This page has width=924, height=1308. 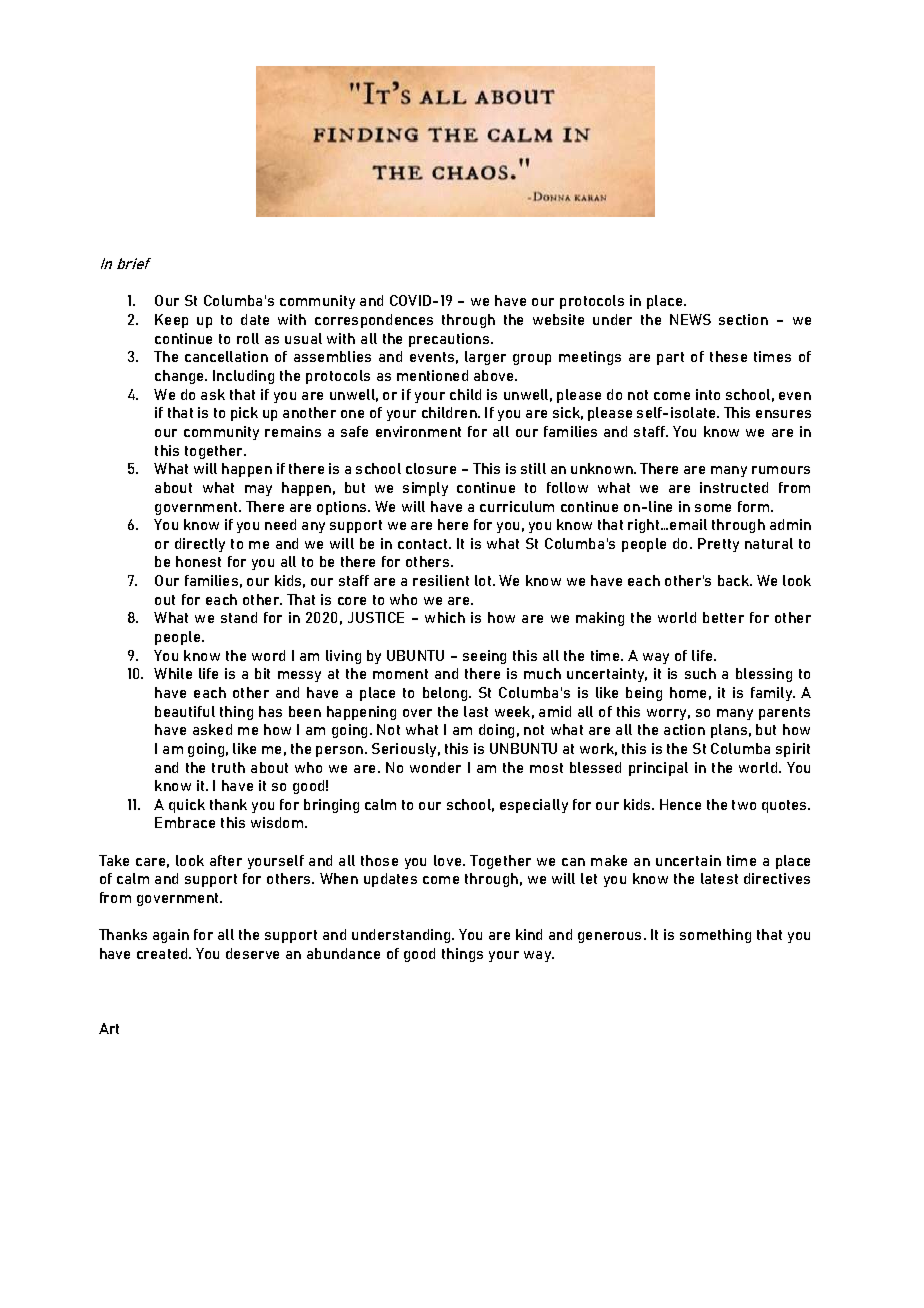 I want to click on precautions, so click(x=450, y=340).
